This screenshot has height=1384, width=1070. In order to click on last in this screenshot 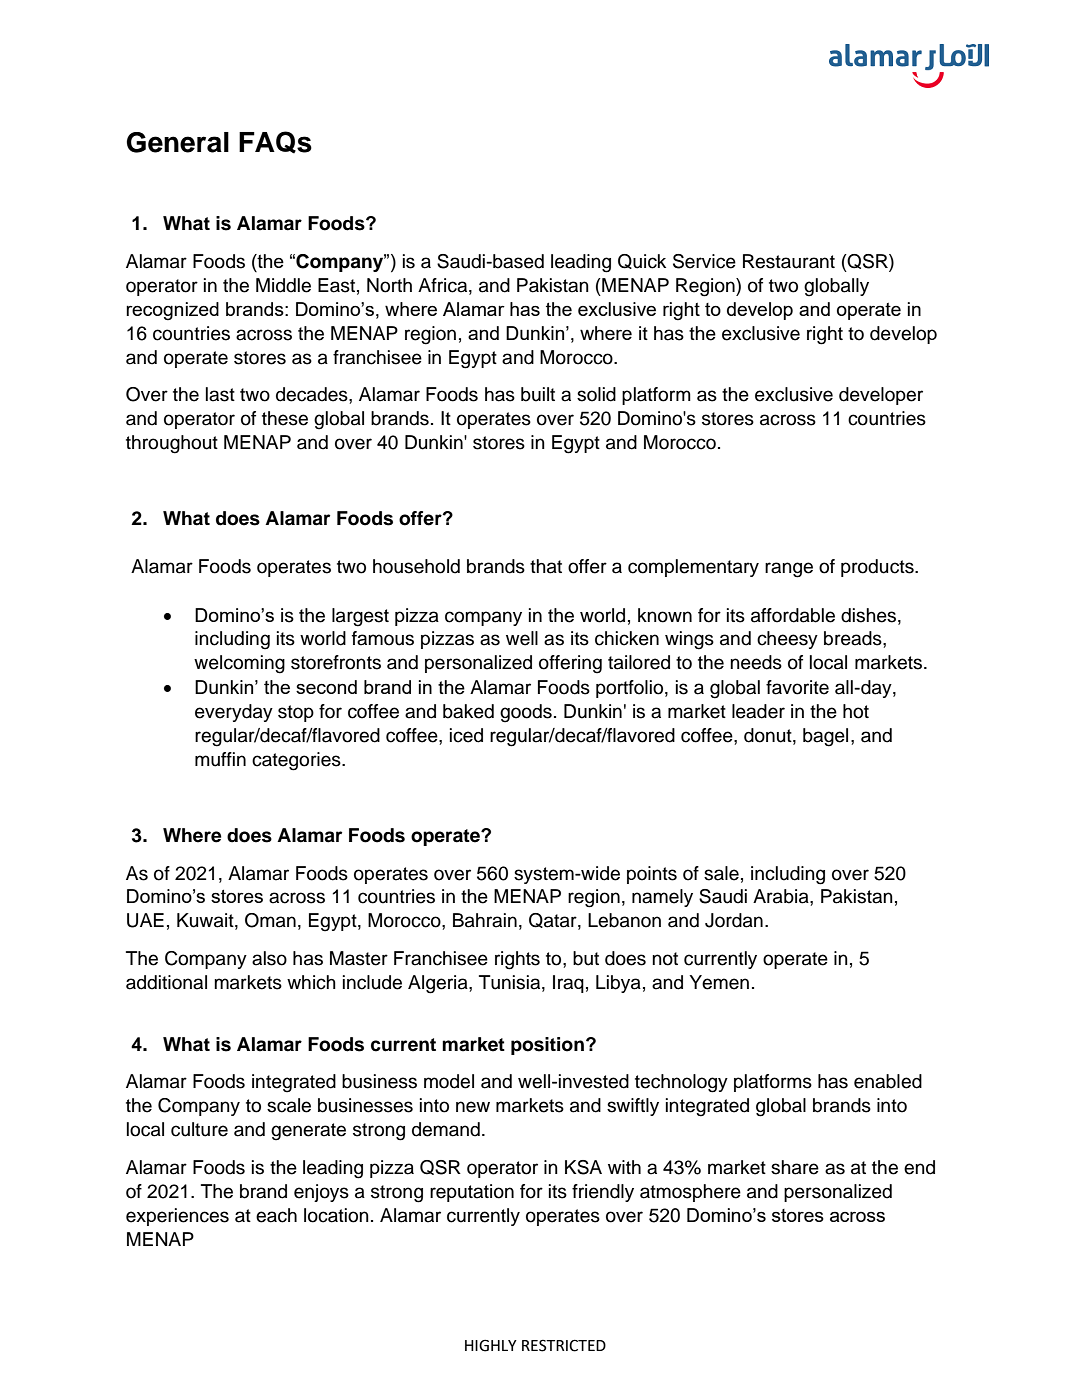, I will do `click(220, 394)`.
